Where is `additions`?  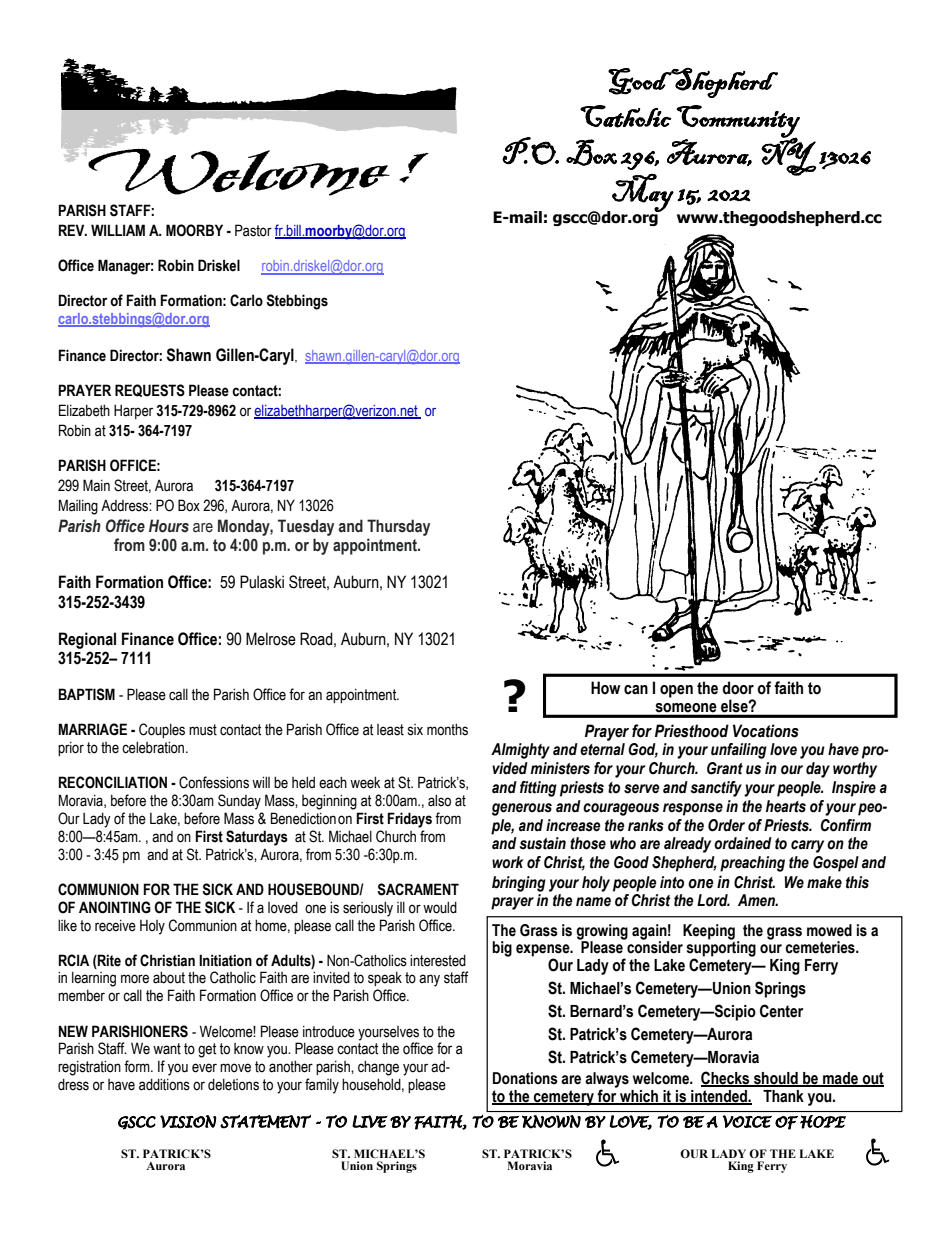
additions is located at coordinates (164, 1084).
